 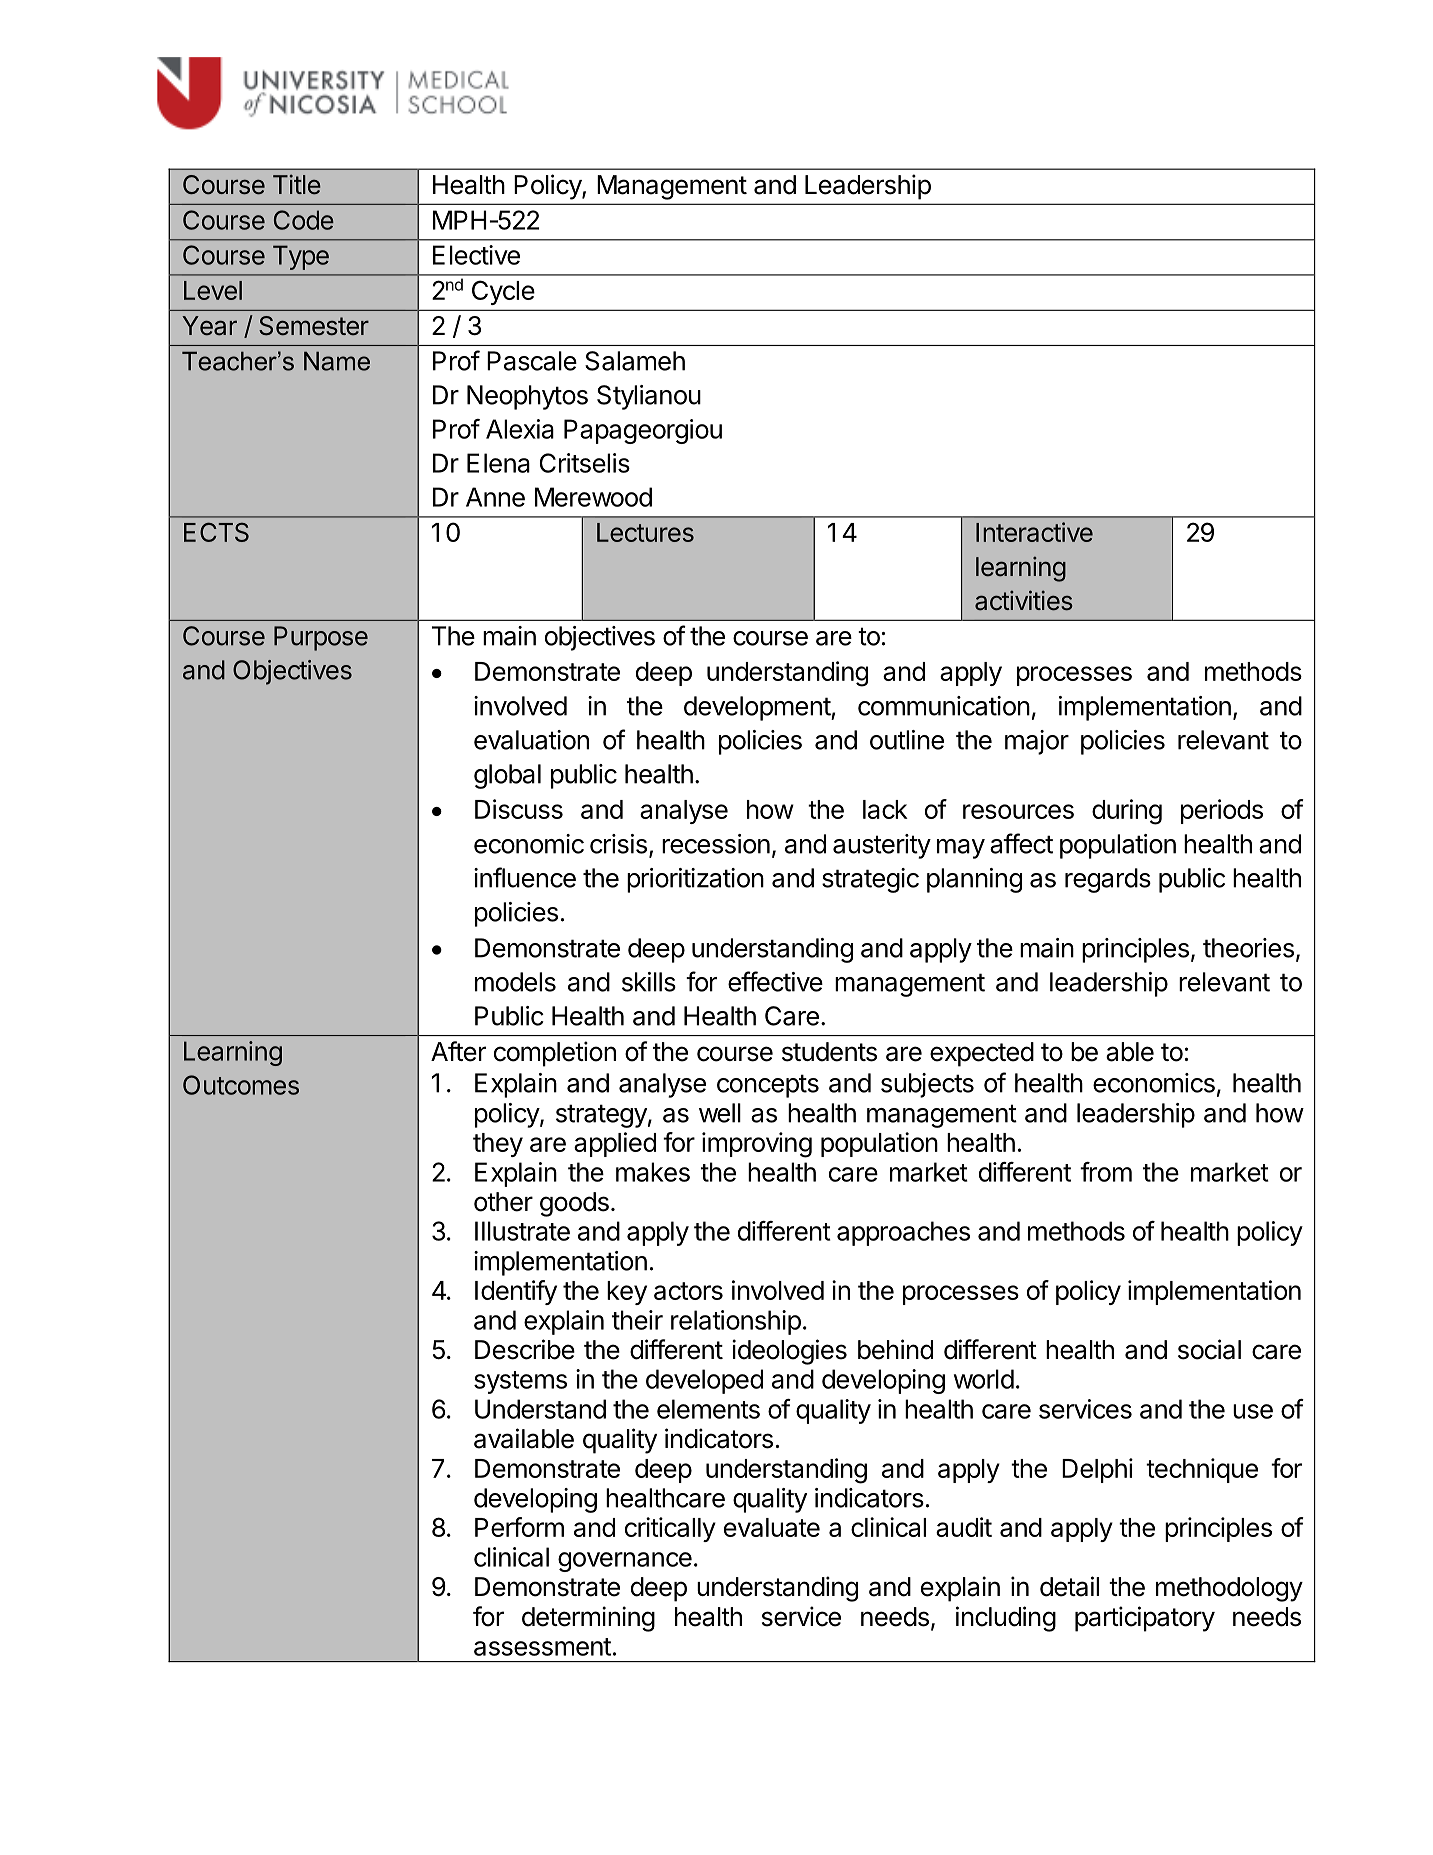 What do you see at coordinates (1209, 1349) in the image?
I see `social` at bounding box center [1209, 1349].
